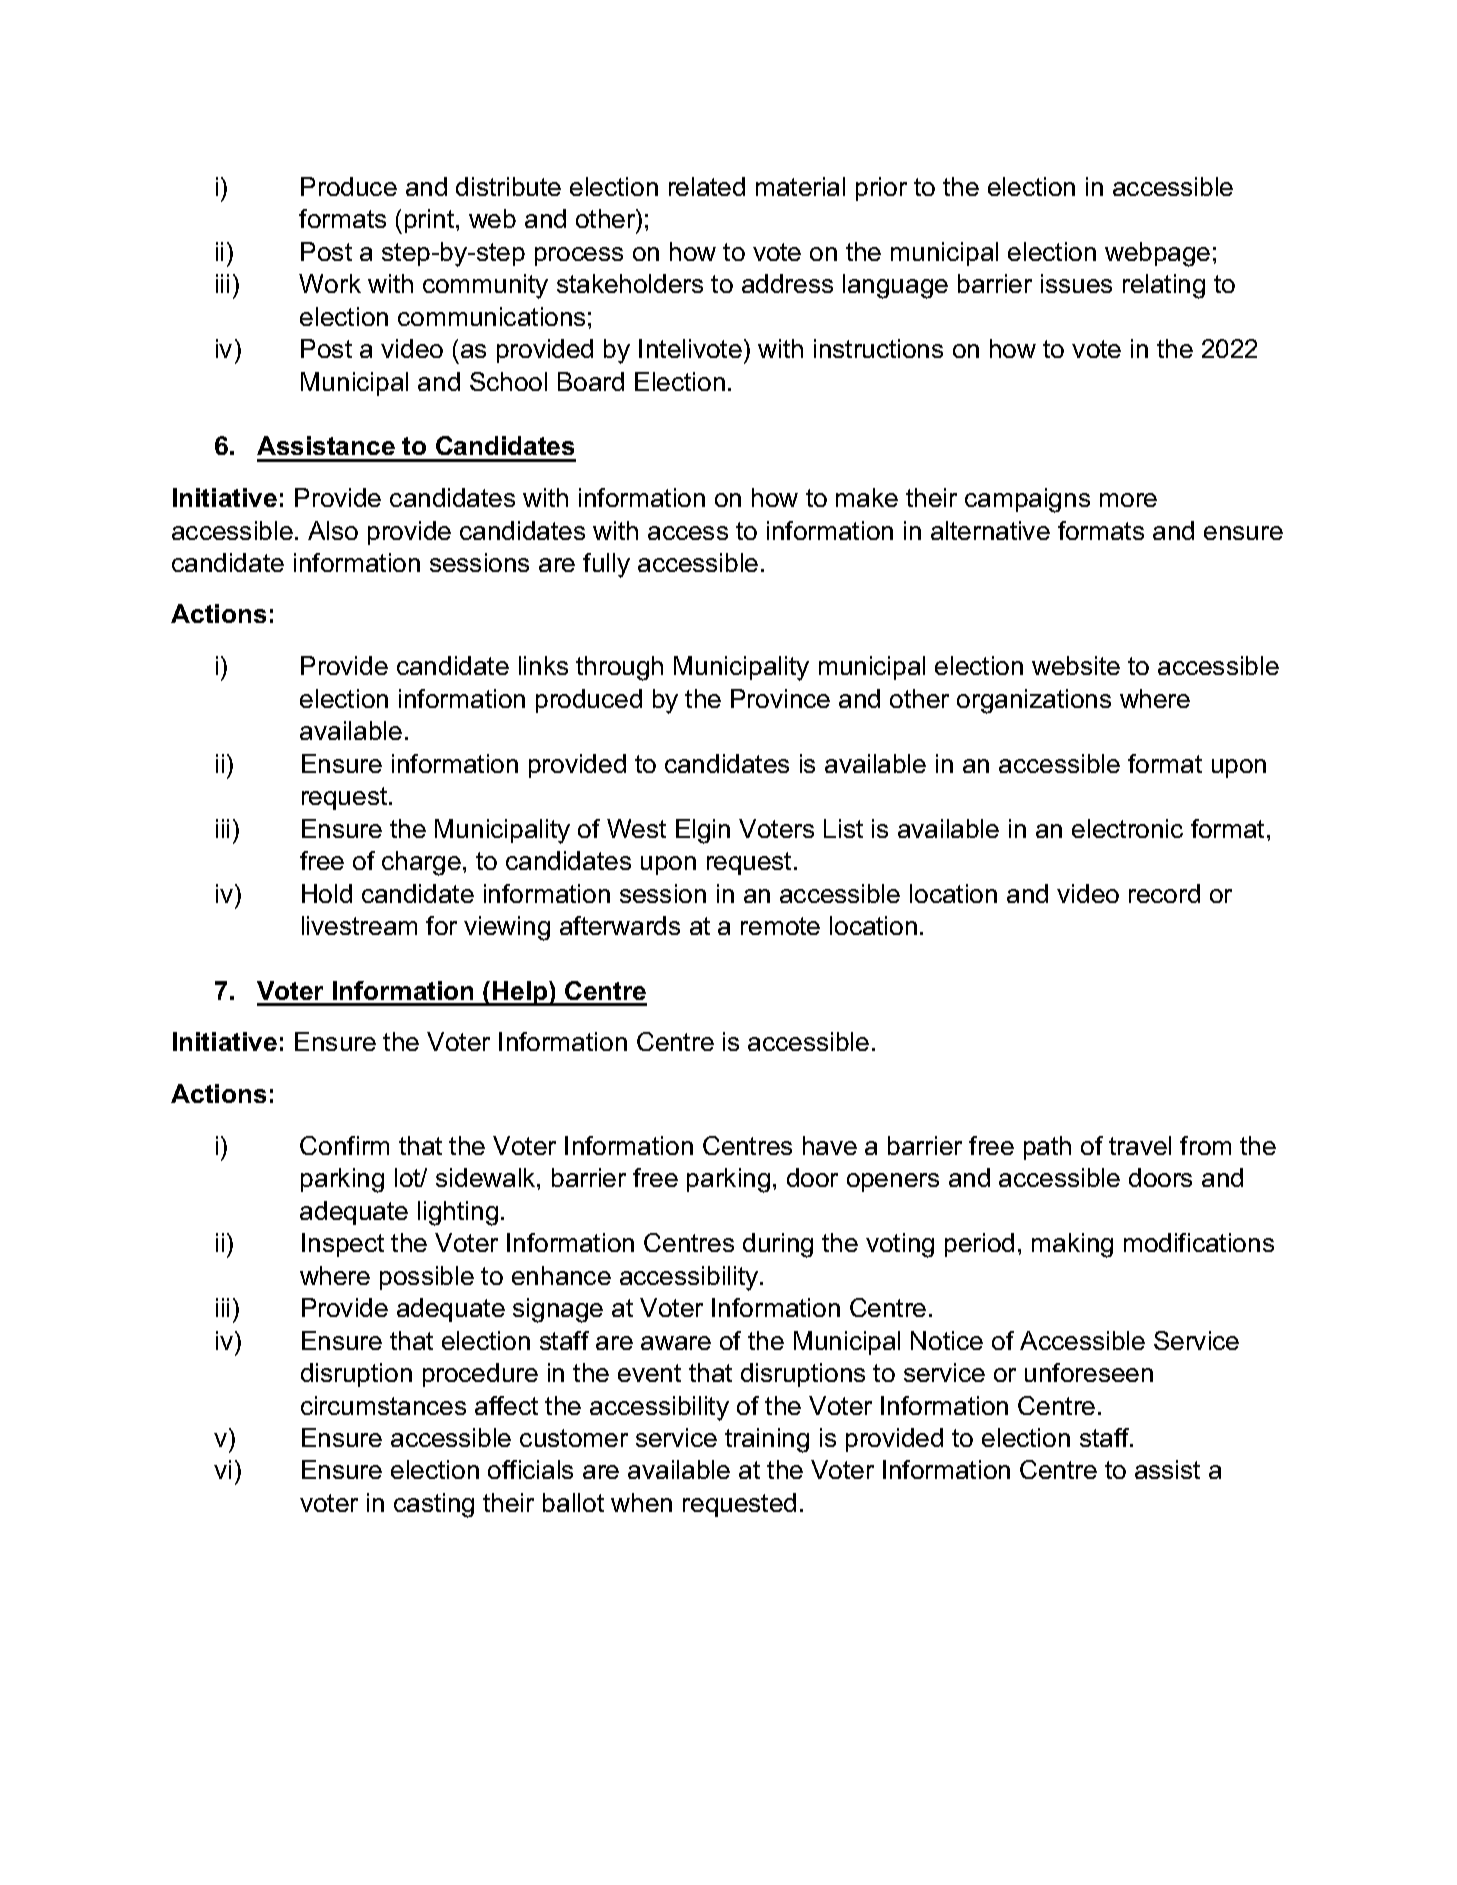 This image has width=1457, height=1885. Describe the element at coordinates (1157, 254) in the image. I see `webpage` at that location.
